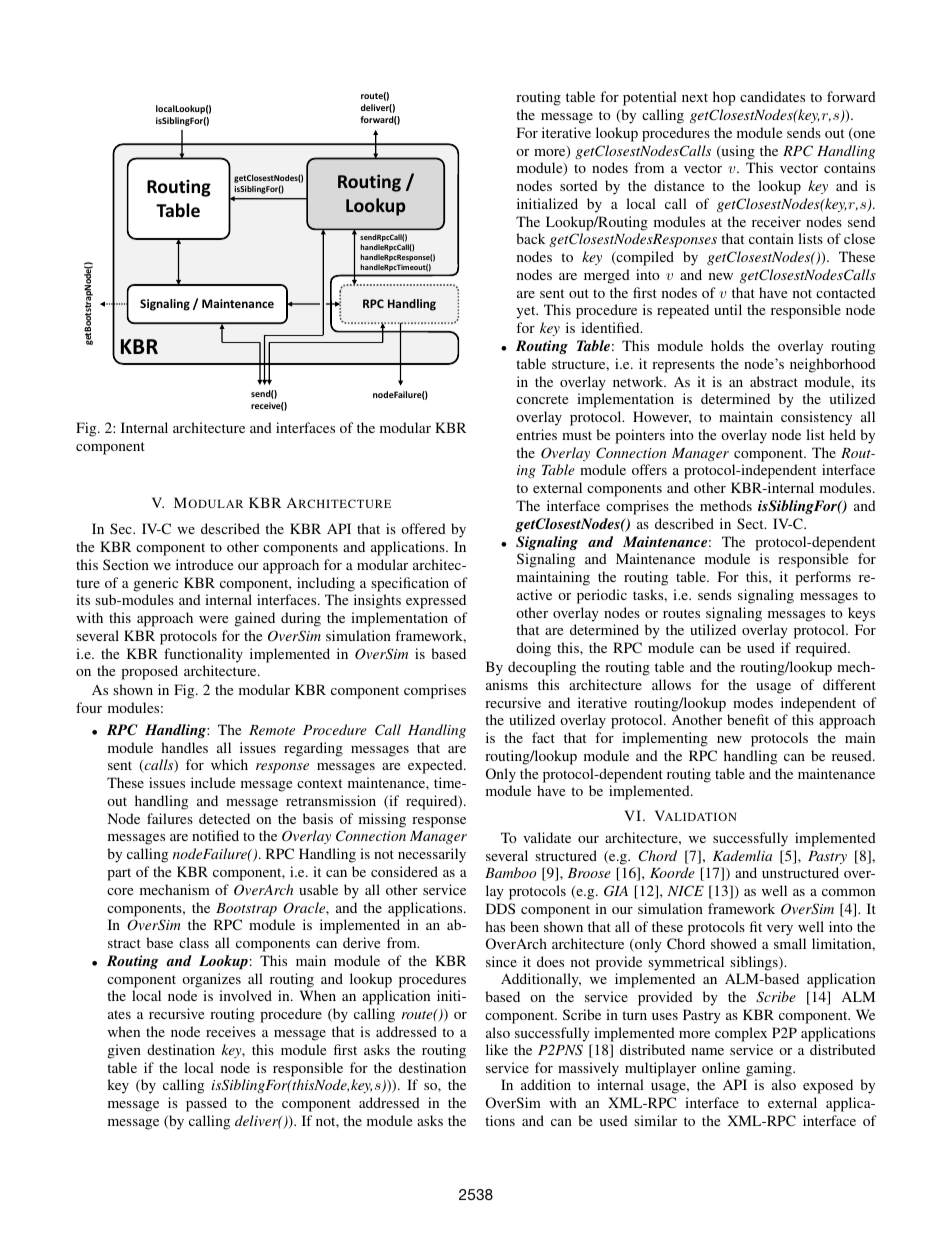 The image size is (952, 1233). Describe the element at coordinates (769, 1071) in the page. I see `gaming` at that location.
